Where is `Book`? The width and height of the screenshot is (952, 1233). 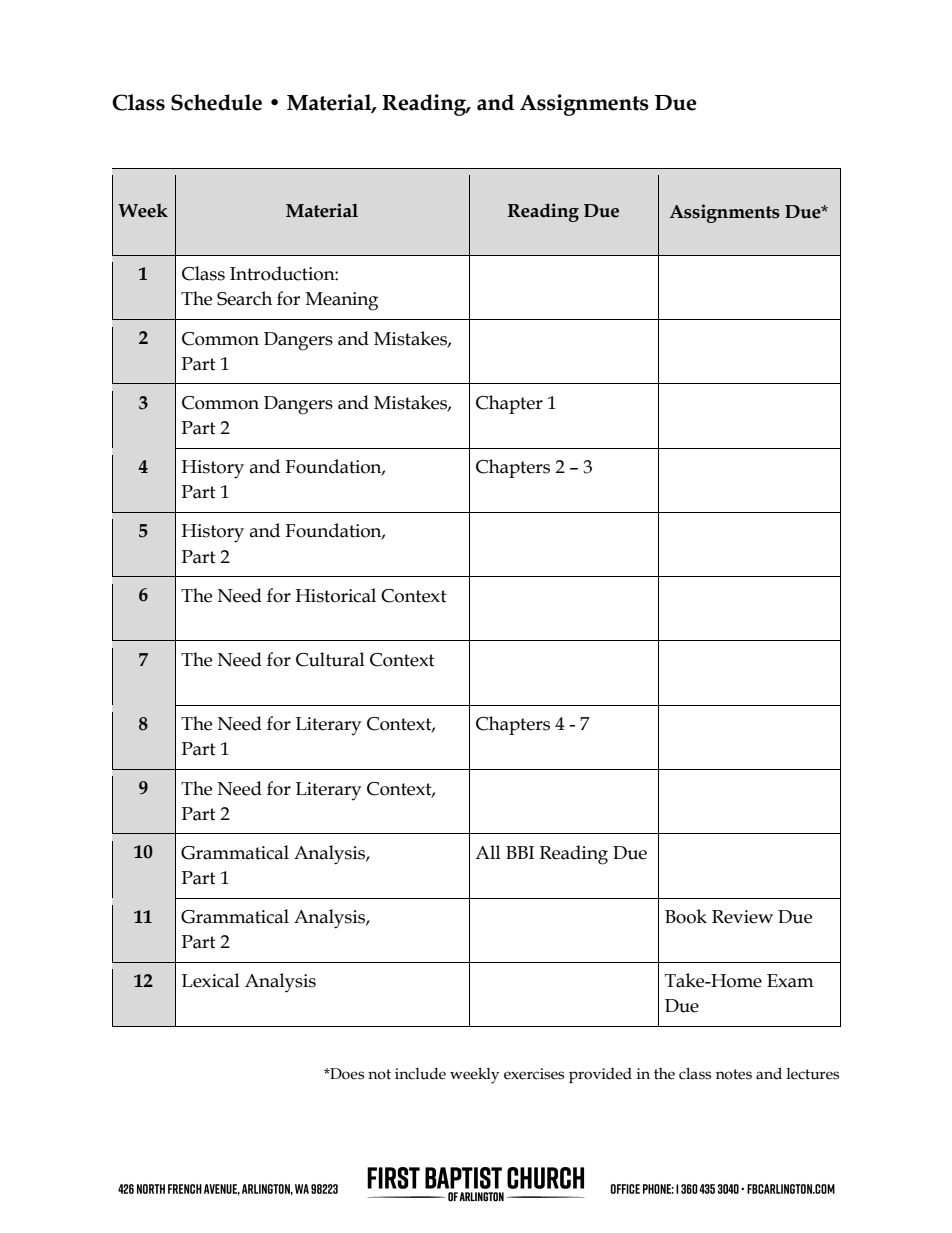
Book is located at coordinates (686, 916).
